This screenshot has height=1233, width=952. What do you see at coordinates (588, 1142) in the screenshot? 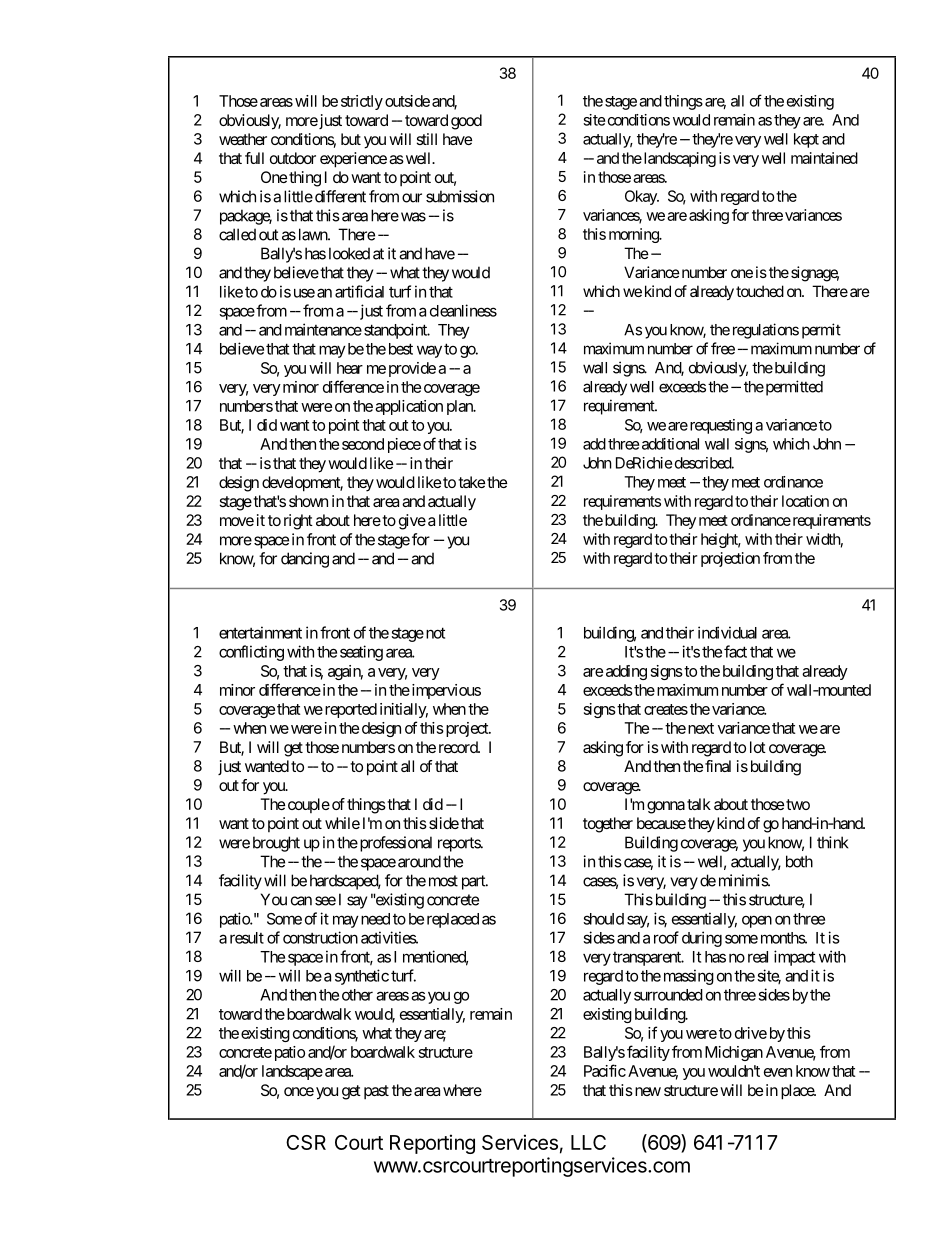
I see `LLC` at bounding box center [588, 1142].
